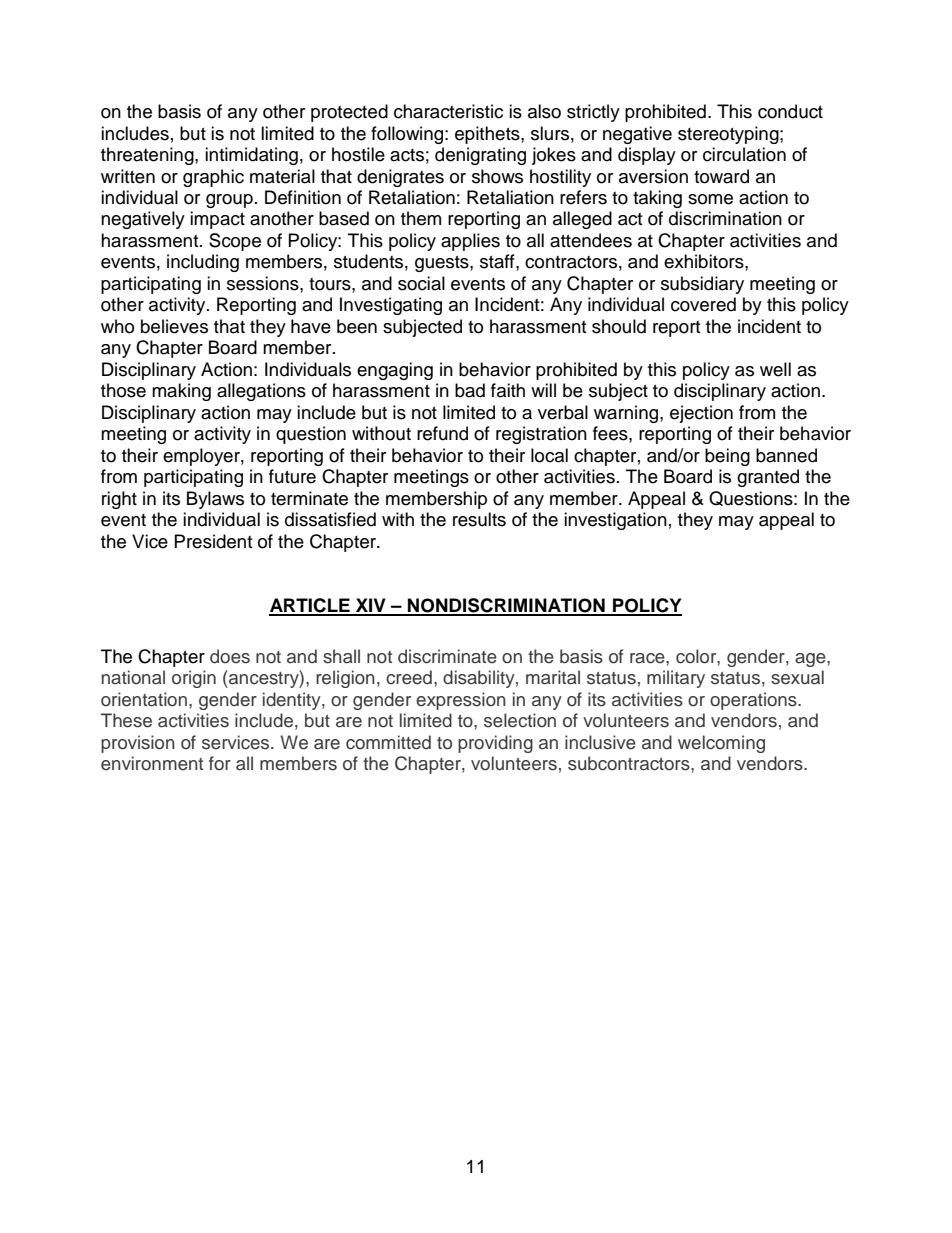 The image size is (952, 1233). Describe the element at coordinates (251, 156) in the image. I see `intimidating` at that location.
